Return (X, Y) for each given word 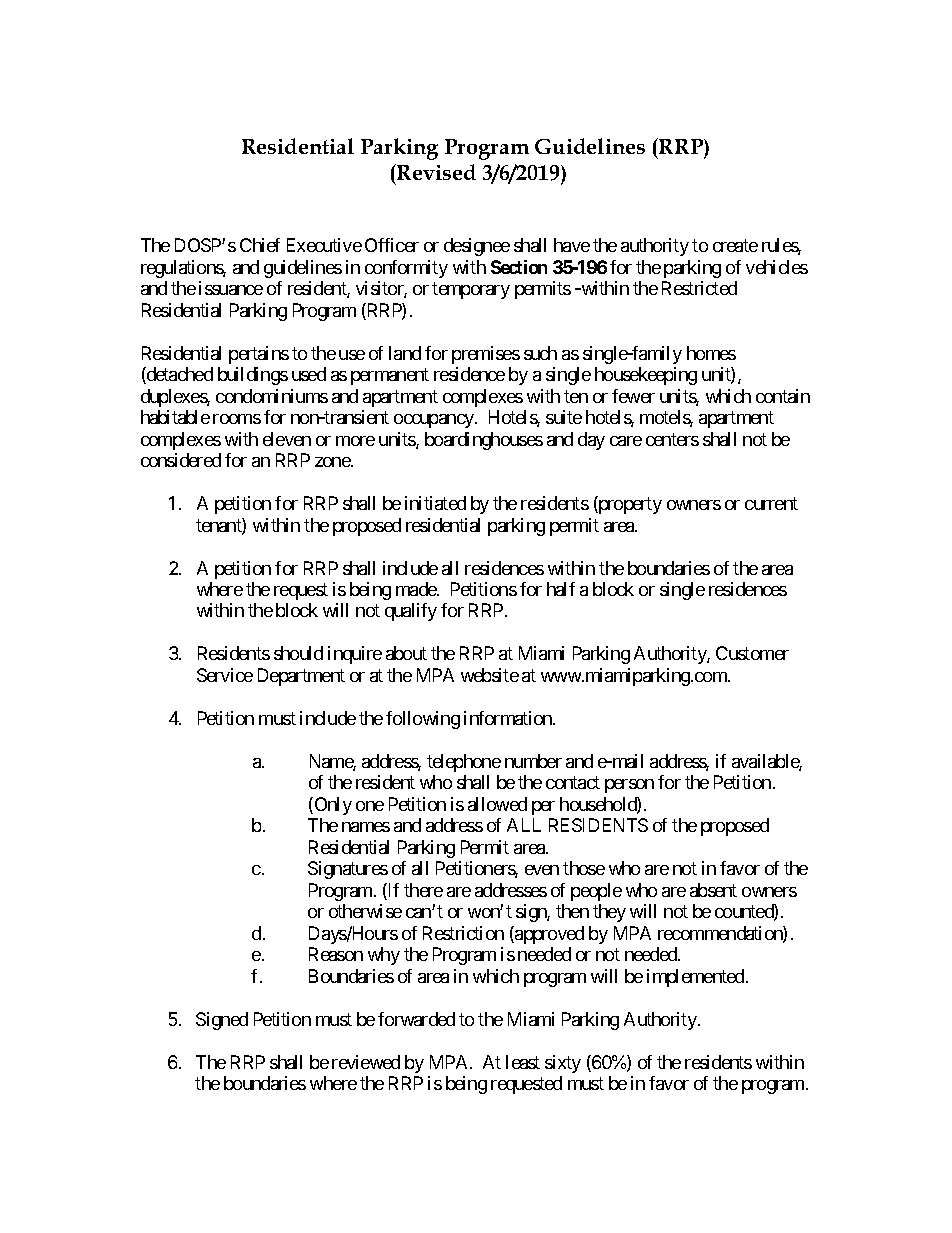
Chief (260, 245)
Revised (435, 172)
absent (713, 890)
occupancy (435, 421)
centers (672, 439)
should (298, 653)
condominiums (272, 396)
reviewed (366, 1062)
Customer (752, 653)
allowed (497, 804)
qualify (411, 612)
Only (332, 806)
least (523, 1062)
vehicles (777, 267)
